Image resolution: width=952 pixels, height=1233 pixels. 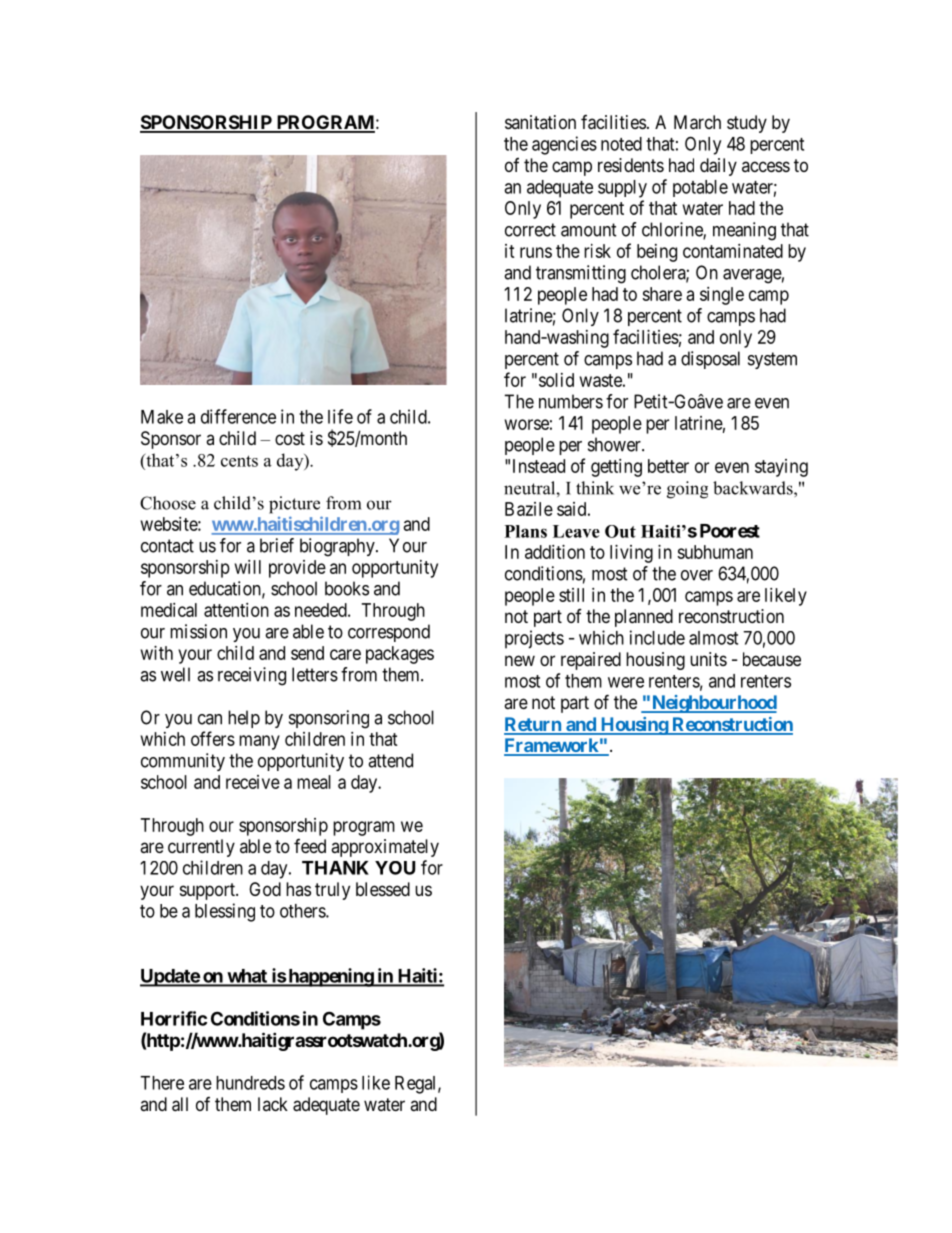 I want to click on sanitation, so click(x=540, y=122).
